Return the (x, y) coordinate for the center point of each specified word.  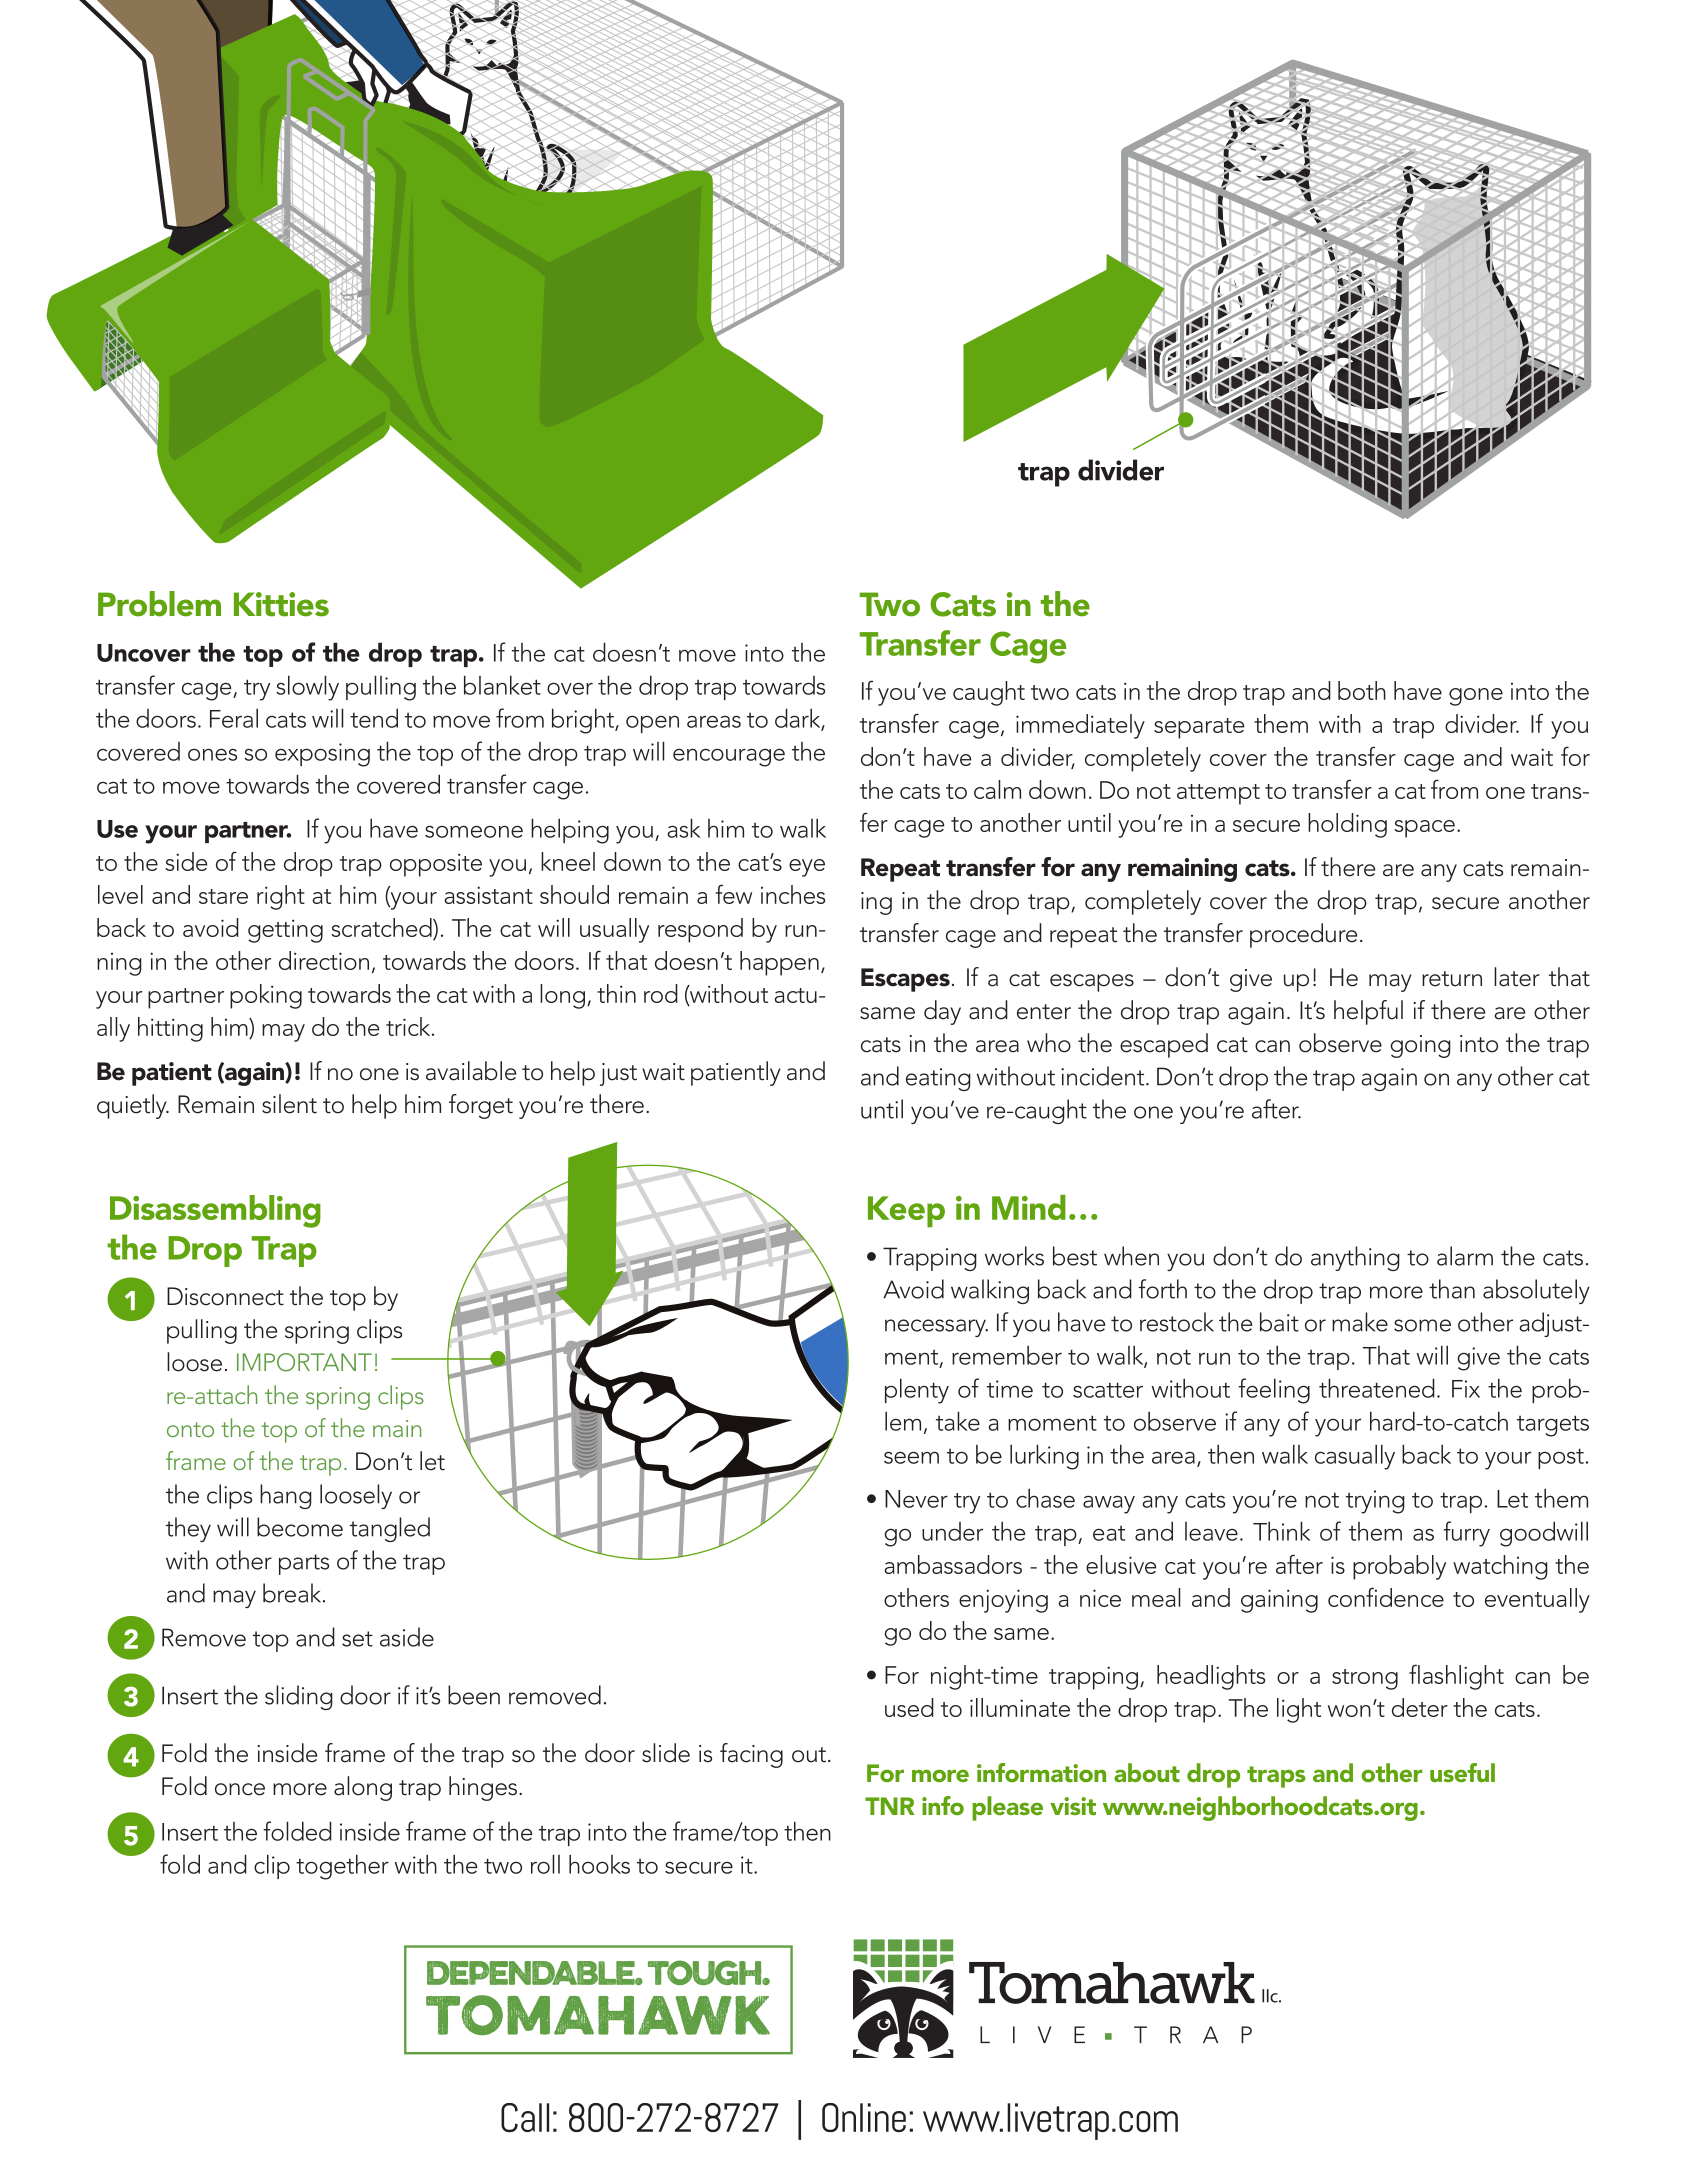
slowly (307, 688)
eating (938, 1079)
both (1362, 690)
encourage (729, 757)
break (293, 1593)
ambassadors (953, 1564)
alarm (1465, 1256)
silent (289, 1104)
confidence (1386, 1597)
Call (525, 2117)
